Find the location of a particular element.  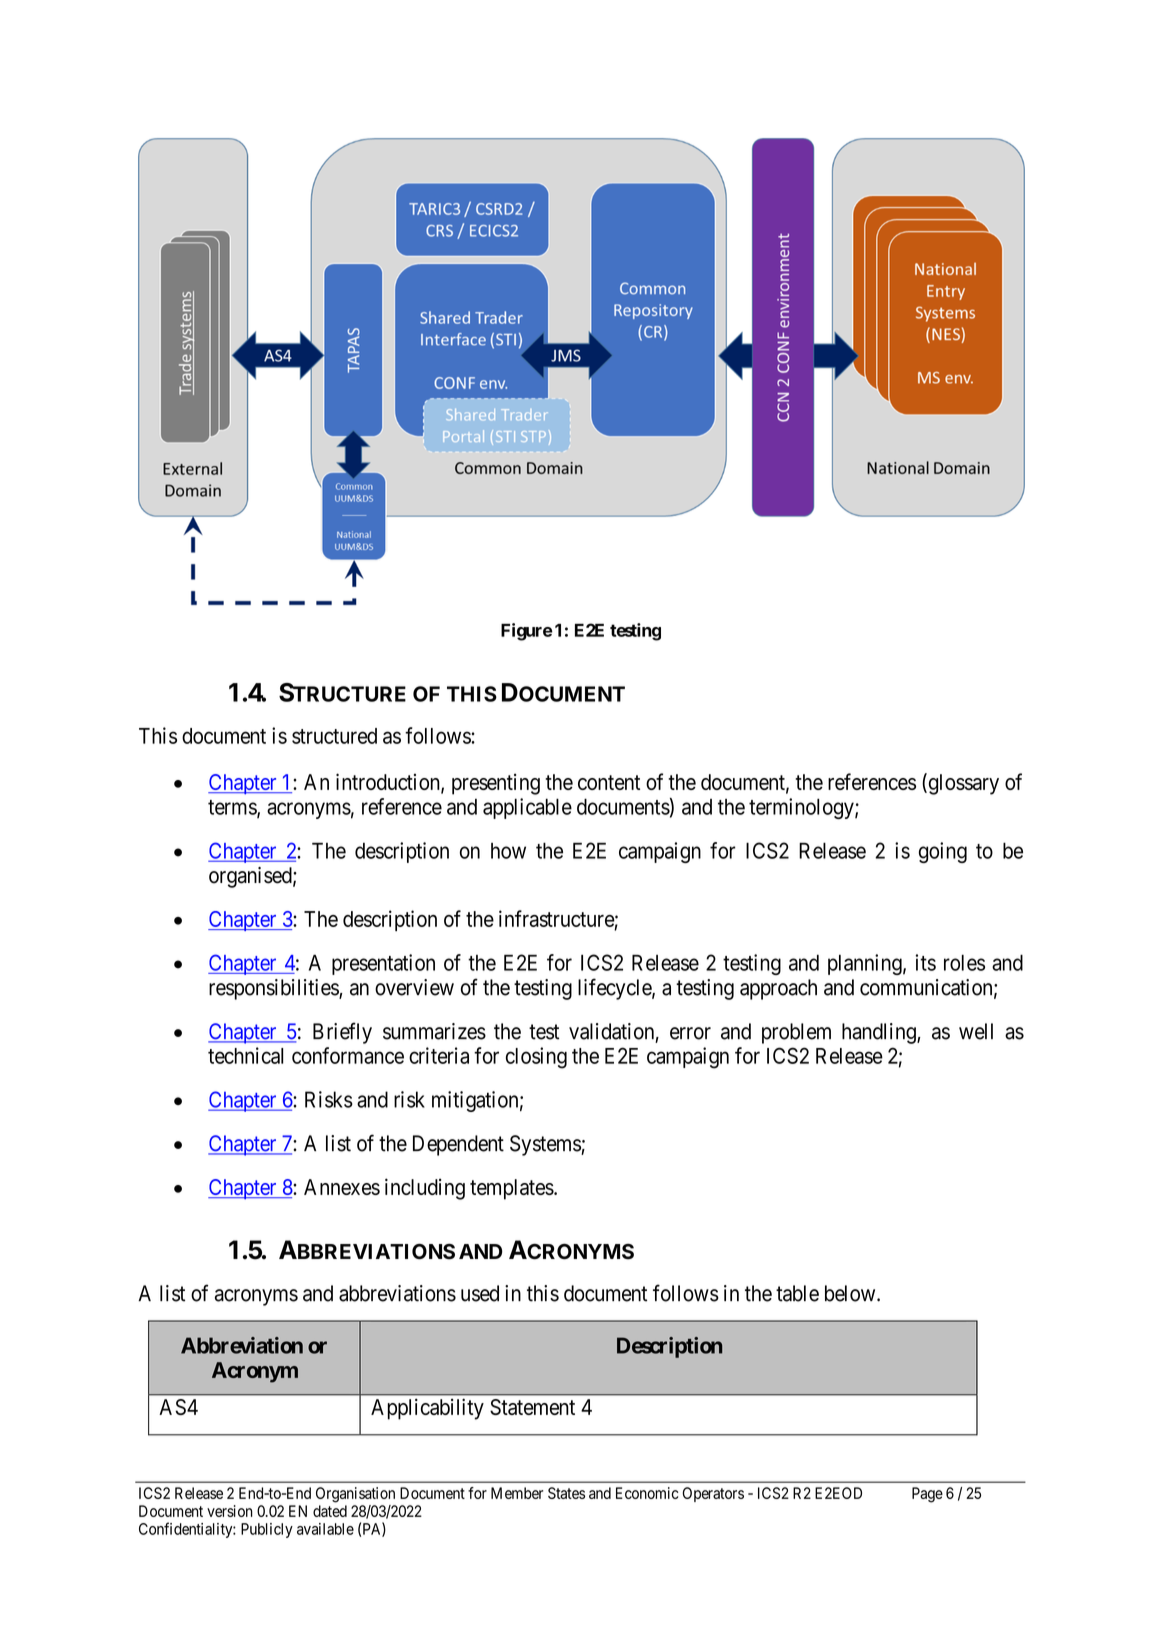

dated is located at coordinates (330, 1511).
